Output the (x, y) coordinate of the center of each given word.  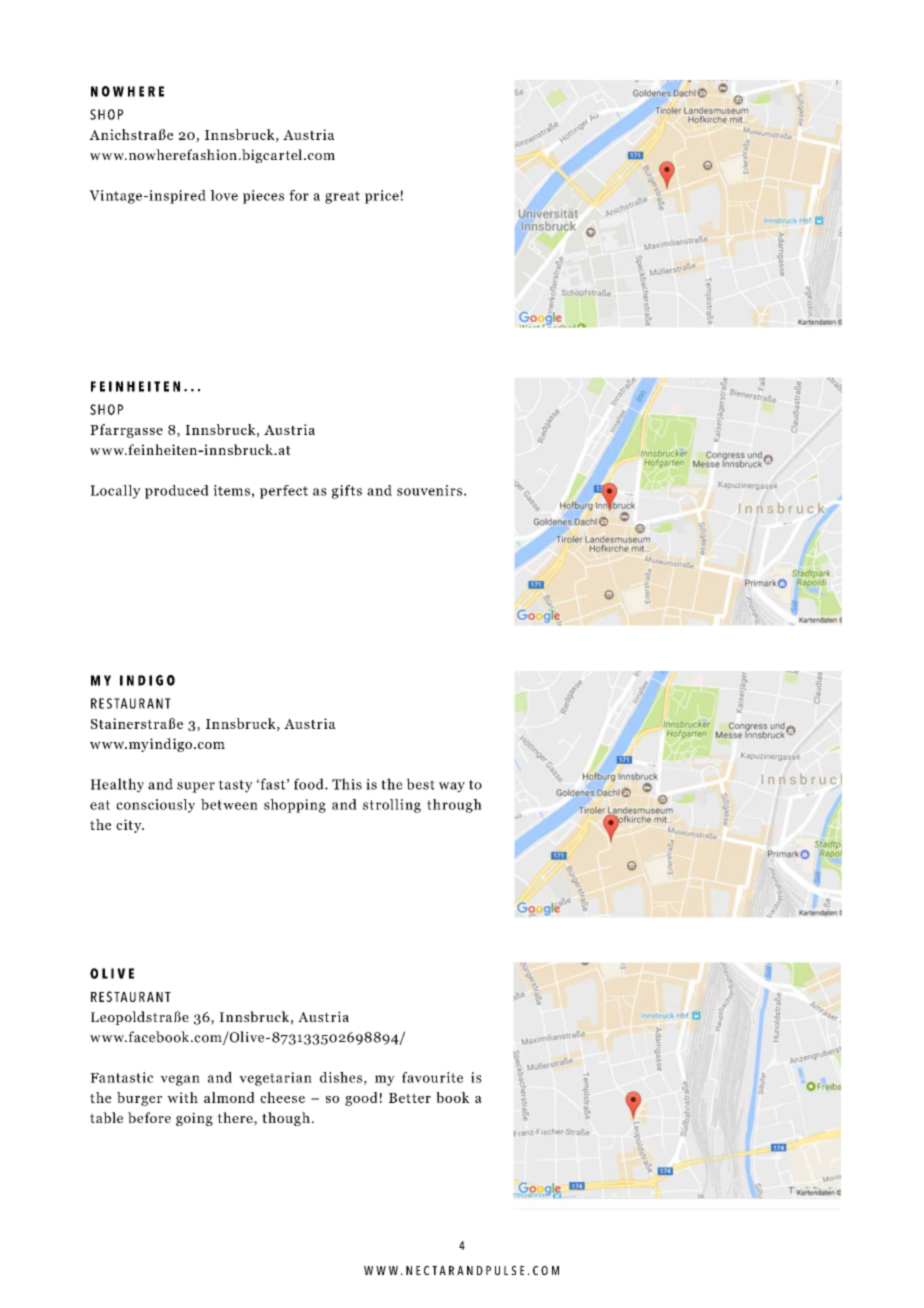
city (130, 826)
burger (139, 1099)
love (224, 195)
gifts (347, 492)
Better (410, 1098)
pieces (263, 197)
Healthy (117, 785)
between (229, 804)
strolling (392, 806)
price (382, 197)
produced (177, 492)
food (310, 784)
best (420, 784)
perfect (284, 492)
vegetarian (275, 1079)
